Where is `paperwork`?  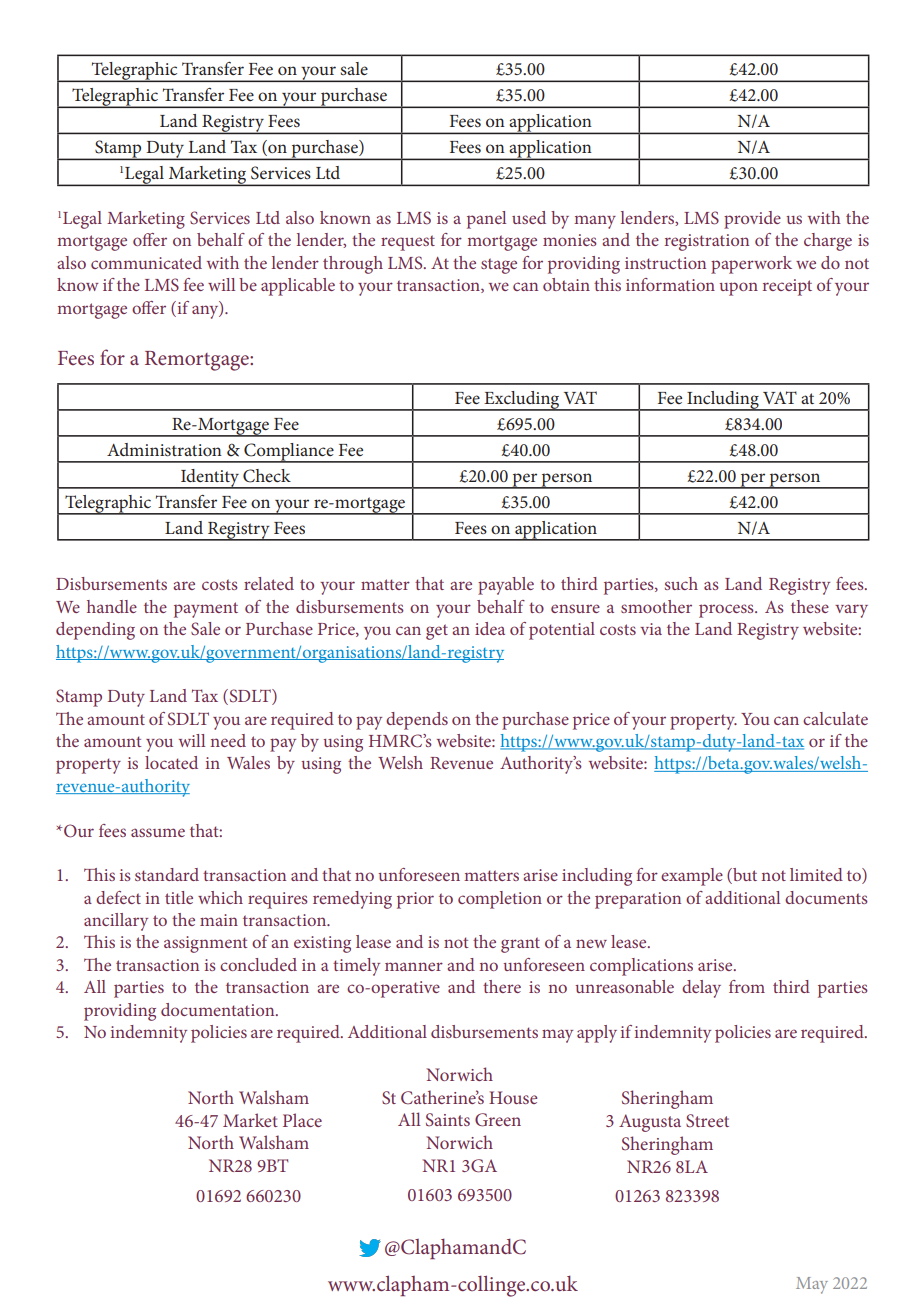
paperwork is located at coordinates (751, 265).
